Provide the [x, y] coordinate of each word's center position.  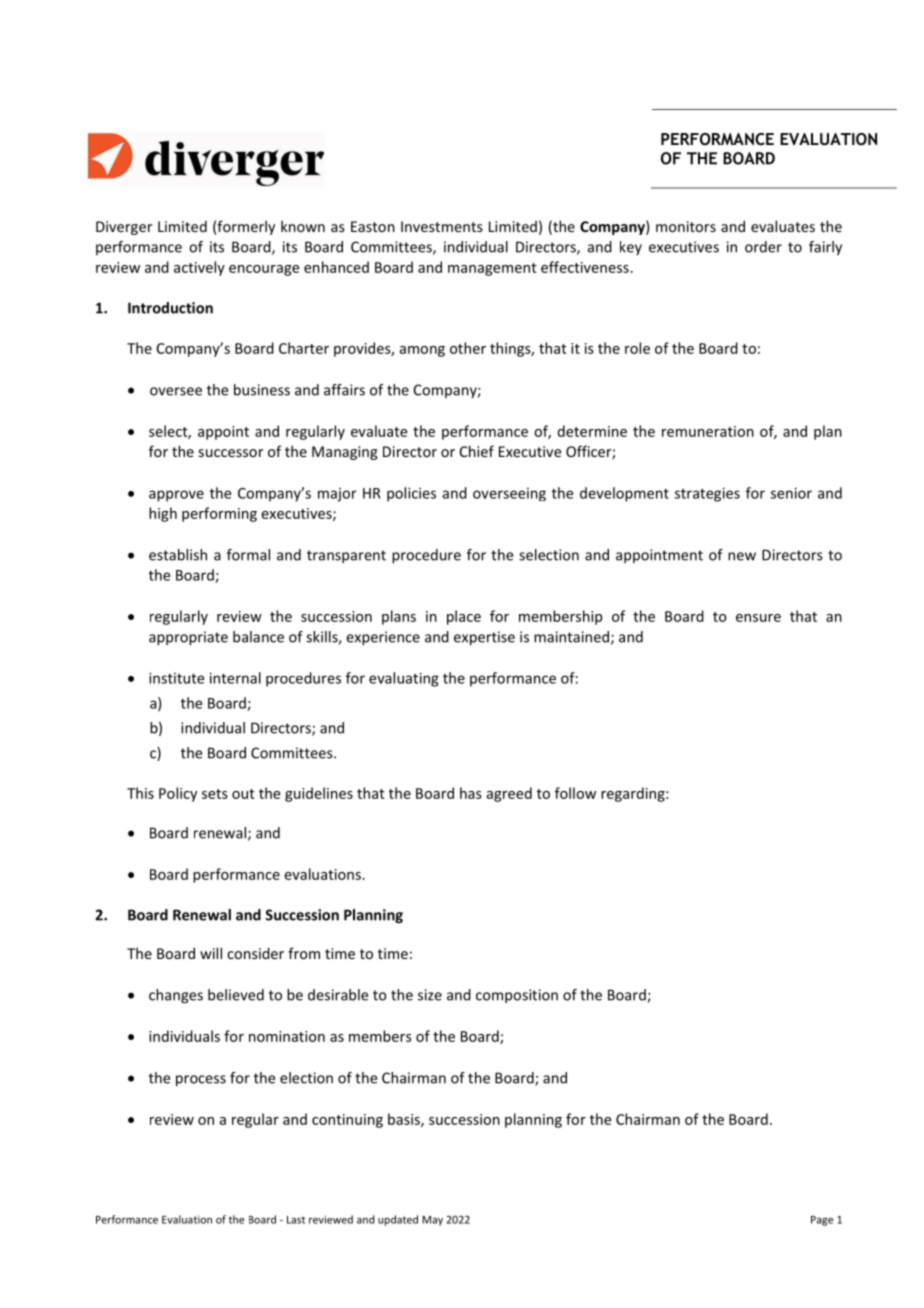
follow [575, 793]
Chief [476, 451]
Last [296, 1220]
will [211, 953]
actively [199, 268]
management [492, 269]
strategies [707, 494]
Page [822, 1221]
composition [517, 996]
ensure [758, 618]
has [471, 793]
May [432, 1221]
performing [219, 514]
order [763, 247]
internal [235, 678]
